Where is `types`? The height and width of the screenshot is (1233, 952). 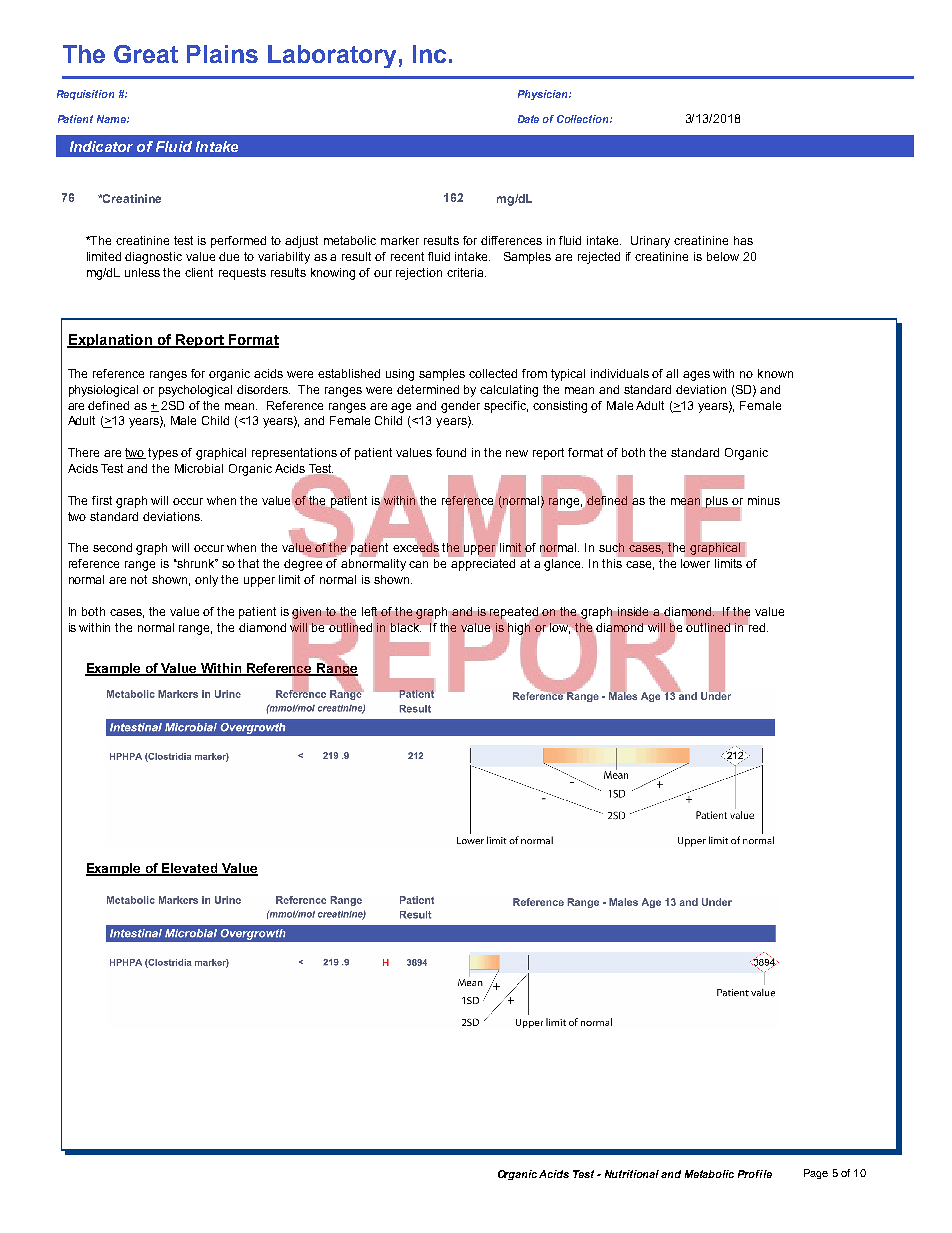 types is located at coordinates (163, 454).
